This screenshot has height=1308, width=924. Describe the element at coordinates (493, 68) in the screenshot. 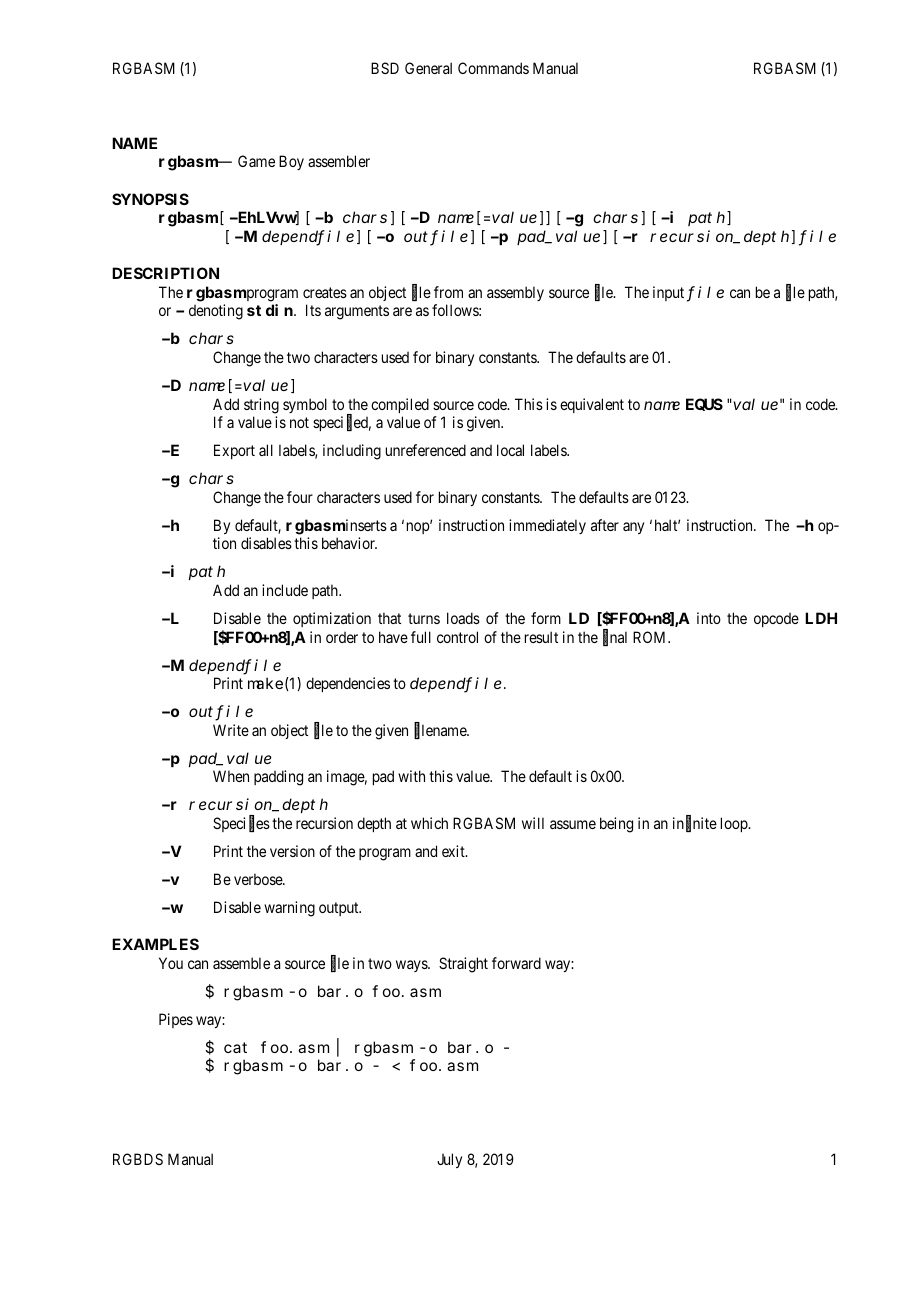

I see `Commands` at that location.
